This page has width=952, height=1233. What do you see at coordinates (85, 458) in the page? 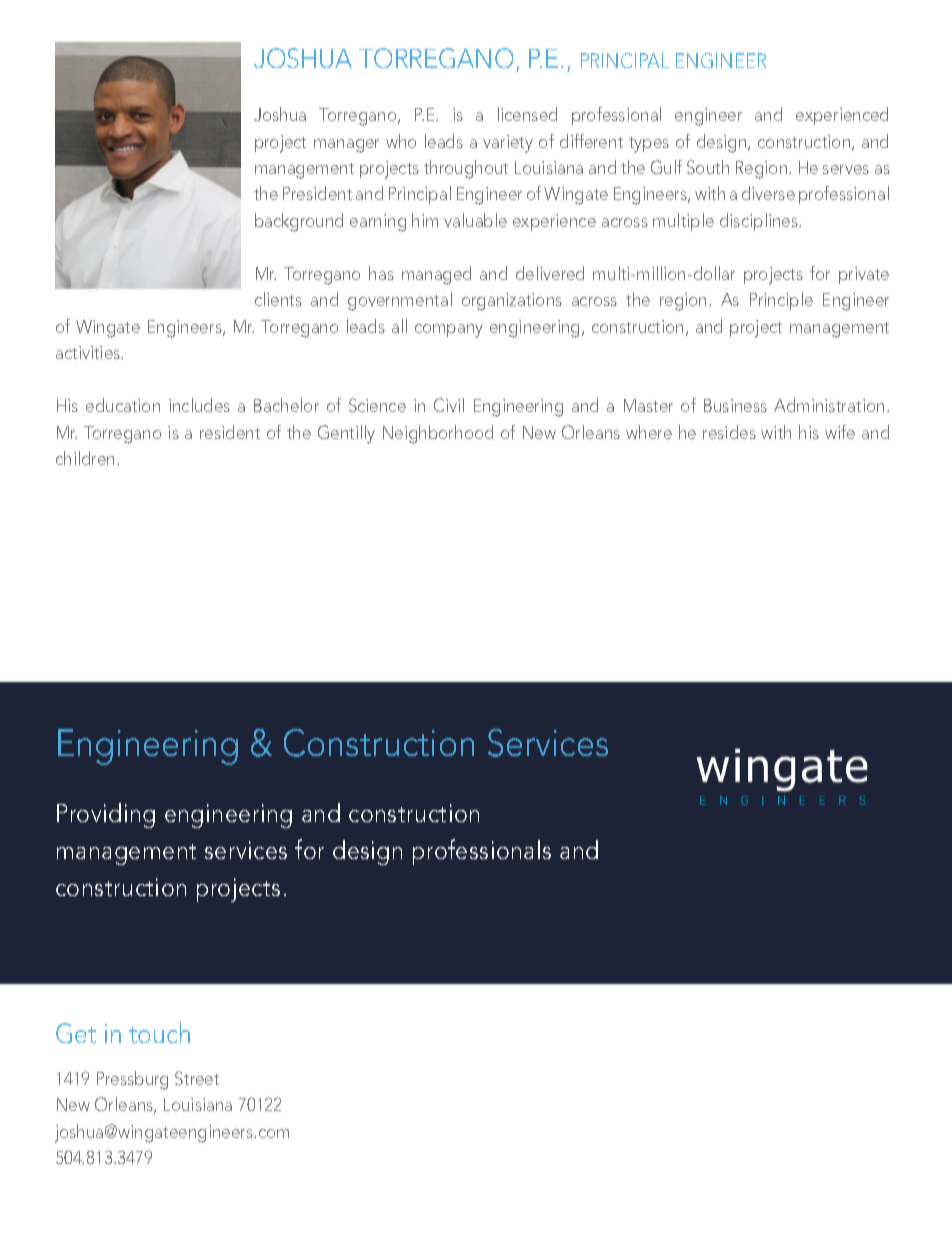
I see `children` at bounding box center [85, 458].
